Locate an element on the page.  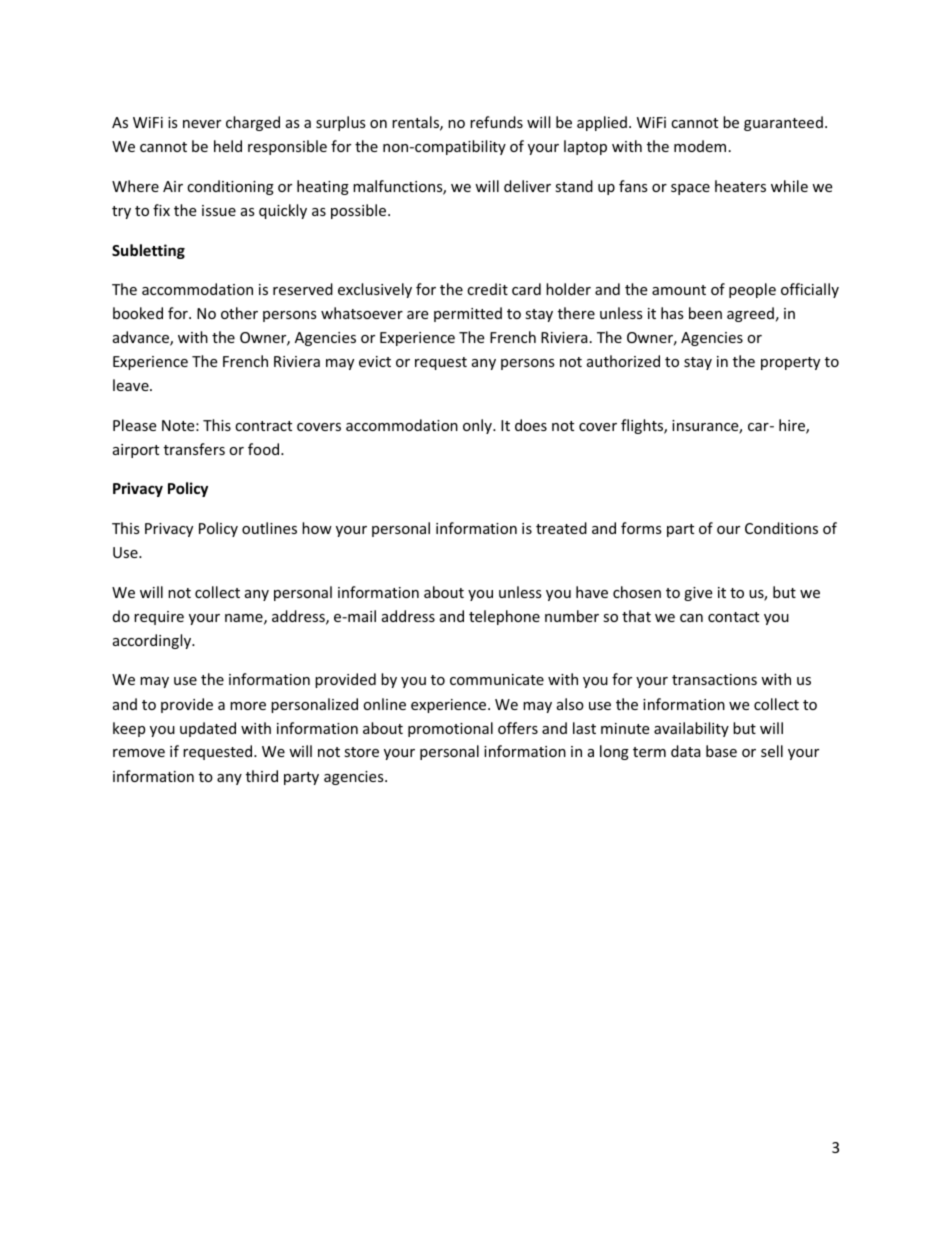
updated is located at coordinates (208, 729).
